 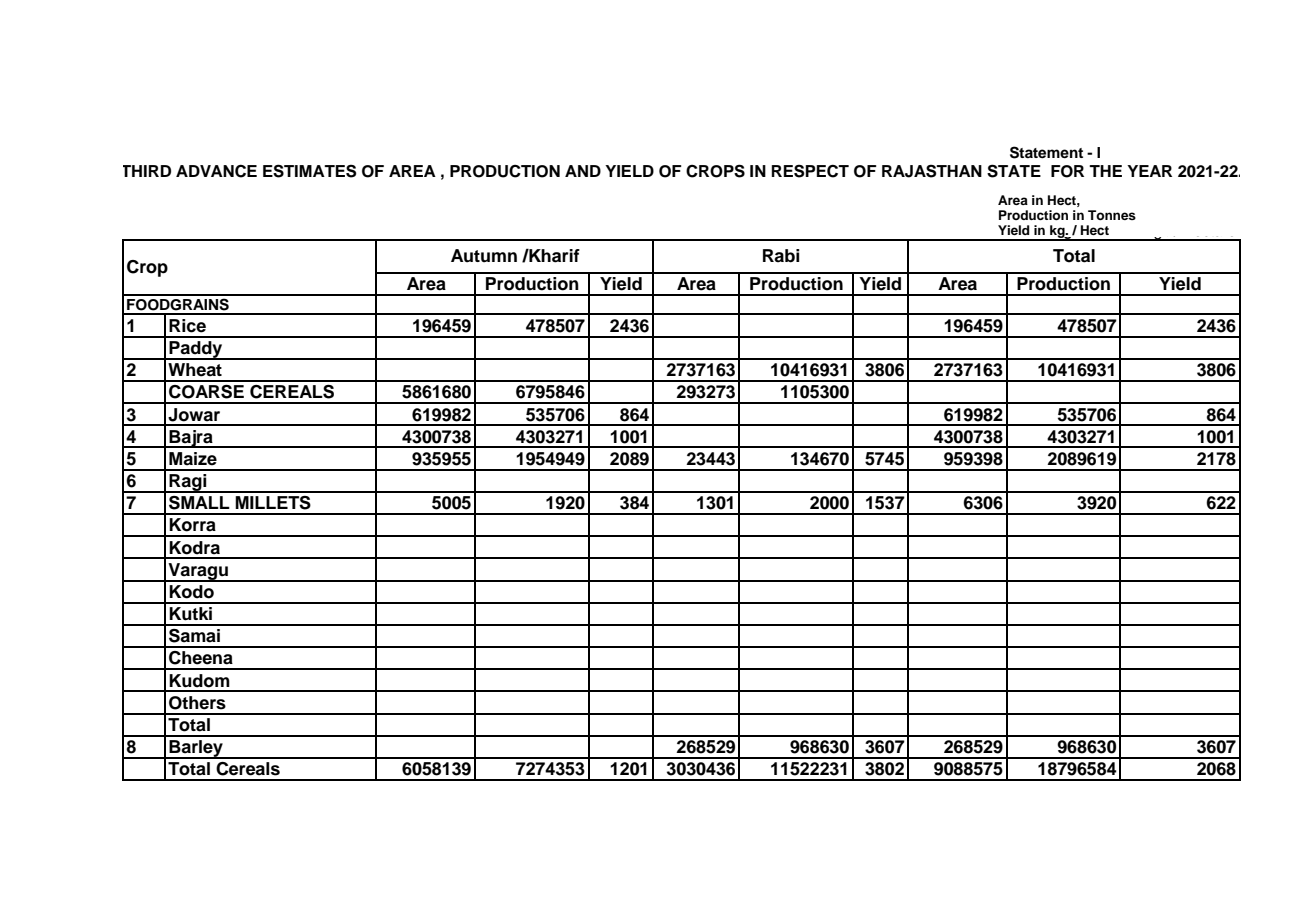 What do you see at coordinates (196, 350) in the screenshot?
I see `Paddy` at bounding box center [196, 350].
